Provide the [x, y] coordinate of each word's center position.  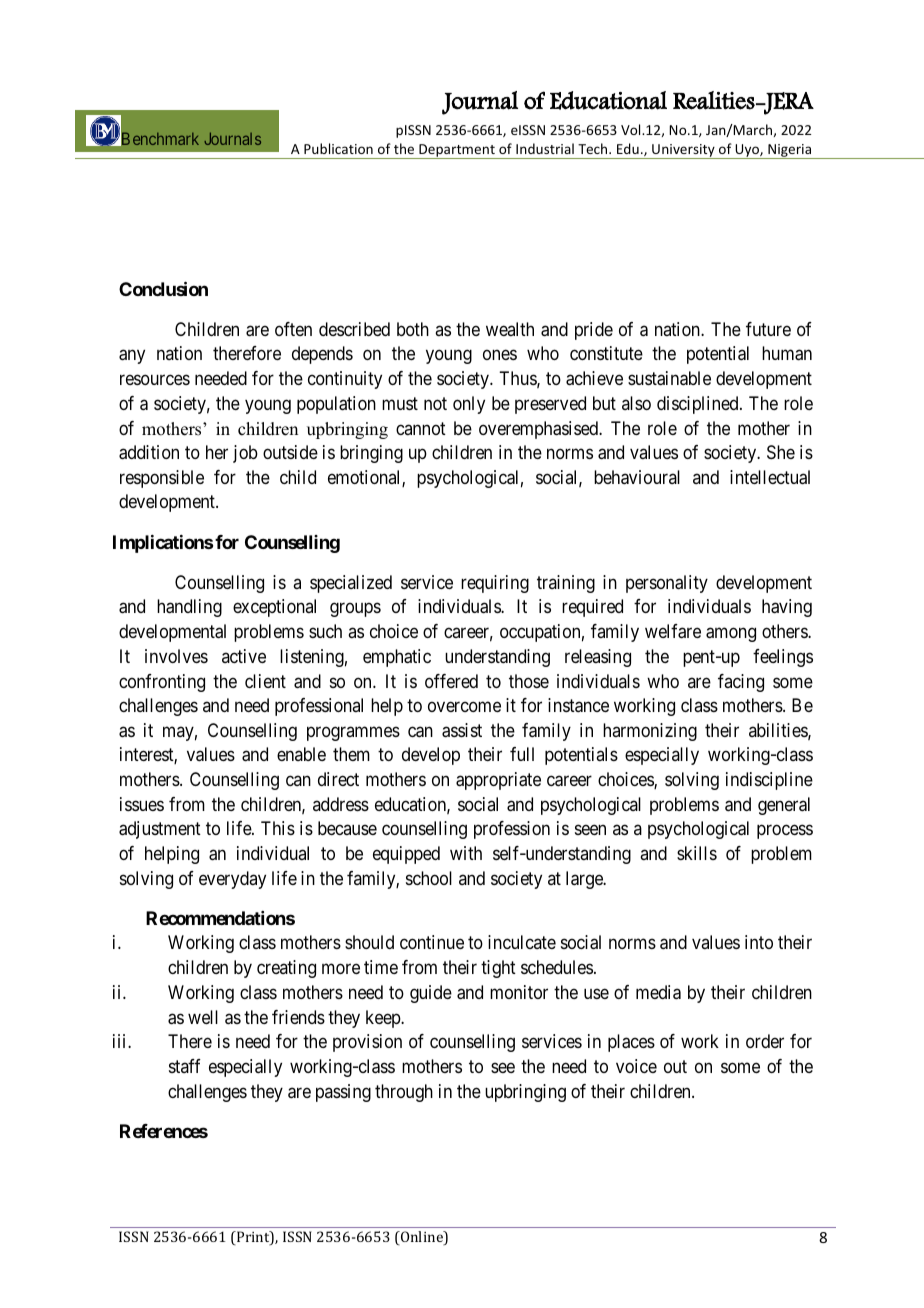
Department [457, 151]
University [683, 151]
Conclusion [163, 288]
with [466, 853]
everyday [232, 880]
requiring [495, 584]
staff [185, 1066]
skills [697, 853]
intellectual [770, 477]
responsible [162, 479]
